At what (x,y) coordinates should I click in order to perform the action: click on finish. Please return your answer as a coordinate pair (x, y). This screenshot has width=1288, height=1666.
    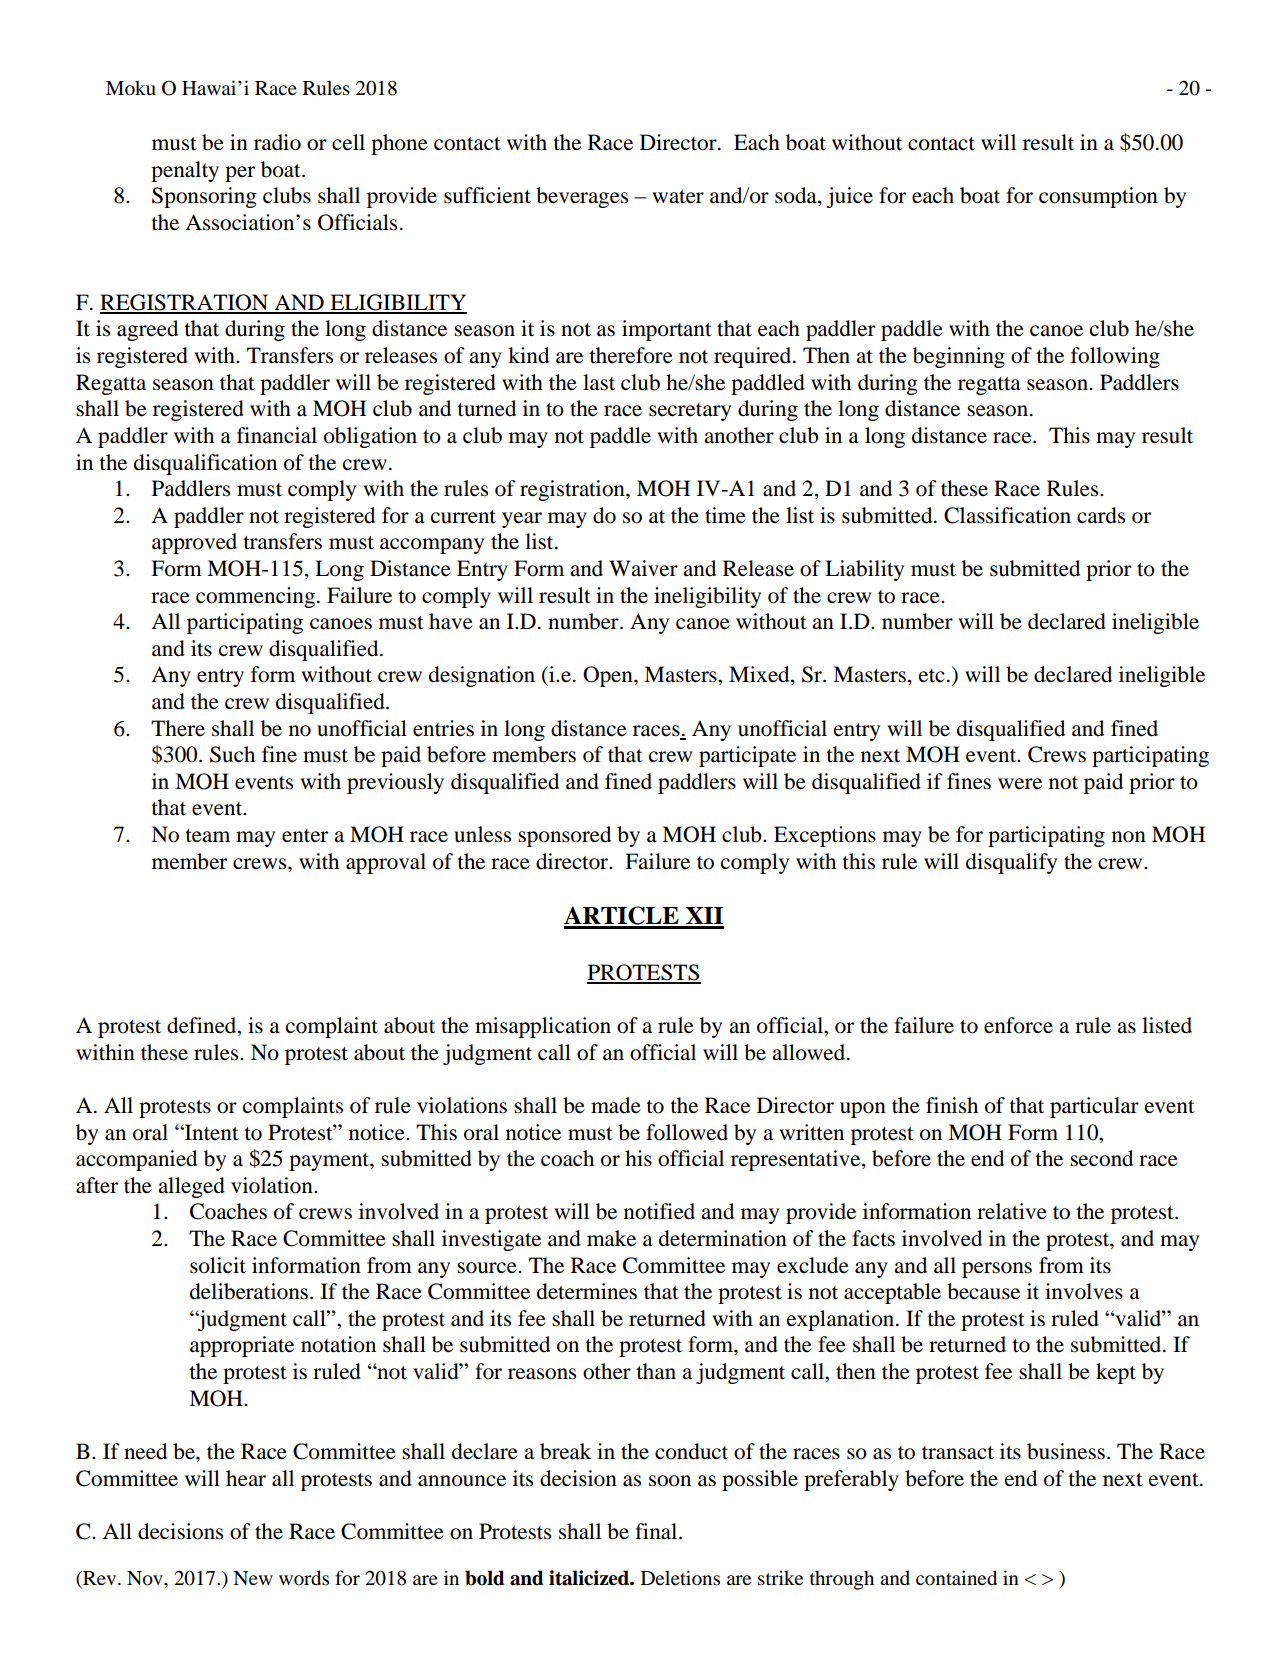
    Looking at the image, I should click on (952, 1105).
